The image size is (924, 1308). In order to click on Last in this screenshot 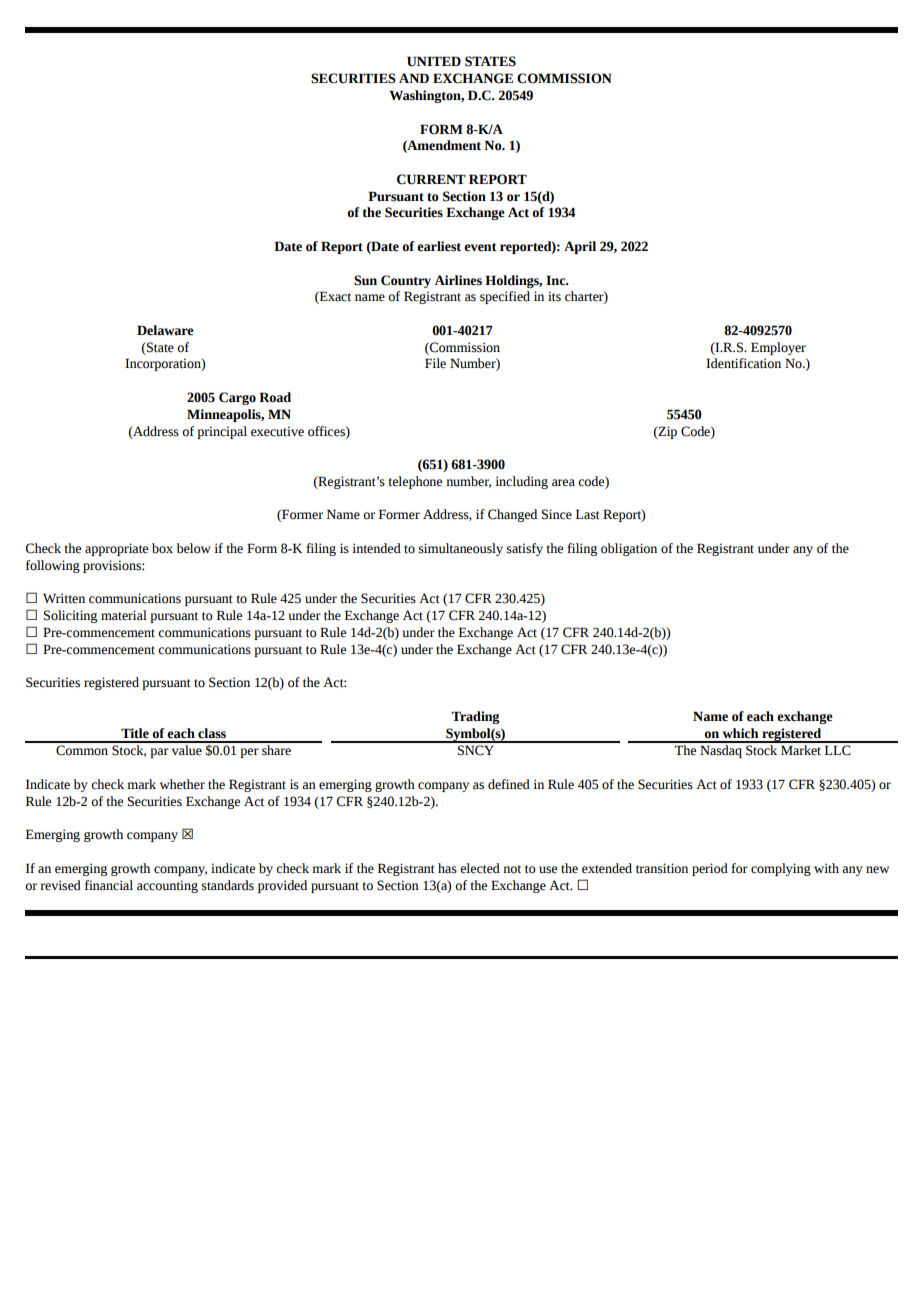, I will do `click(588, 514)`.
